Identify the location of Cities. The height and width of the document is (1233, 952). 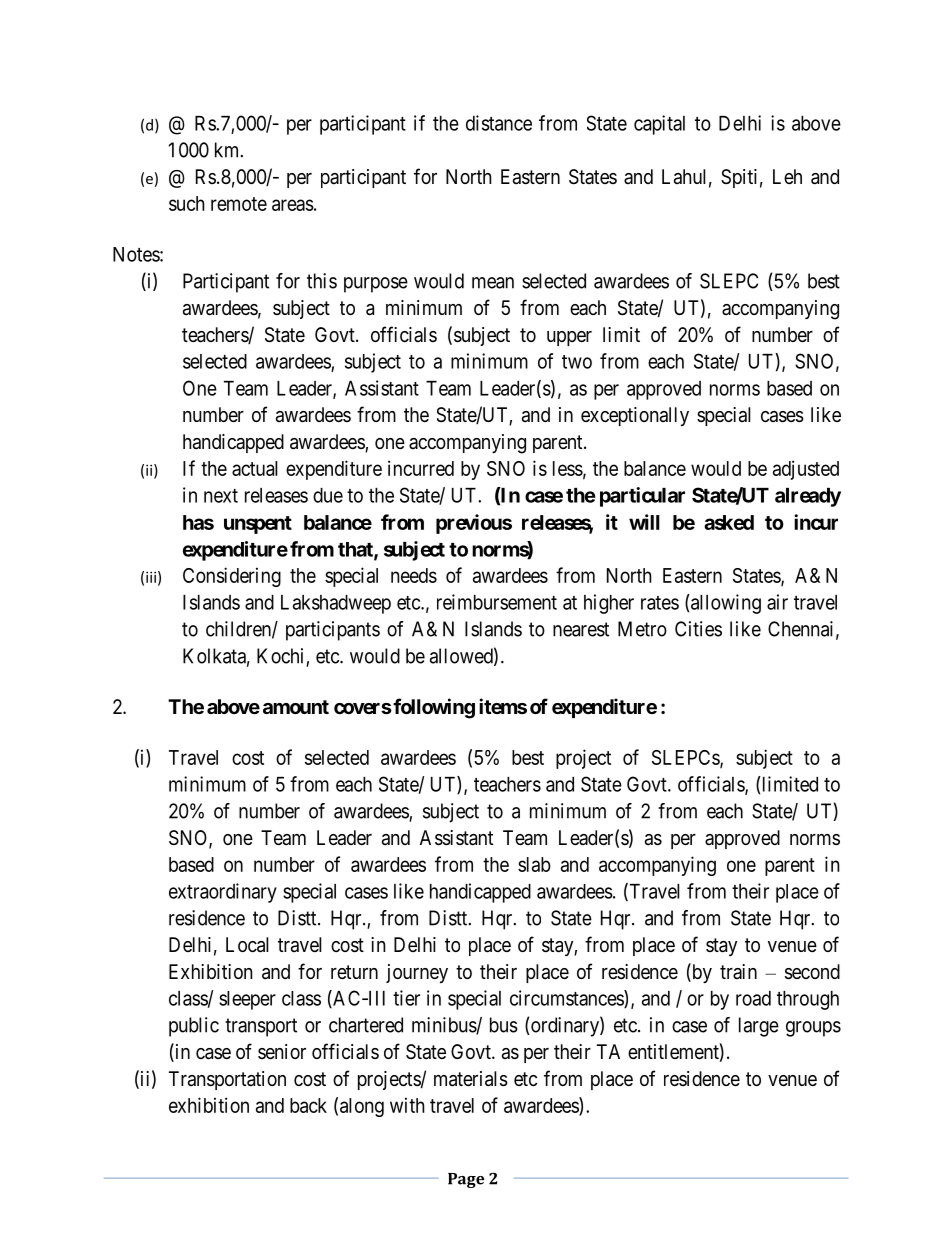
(698, 629).
